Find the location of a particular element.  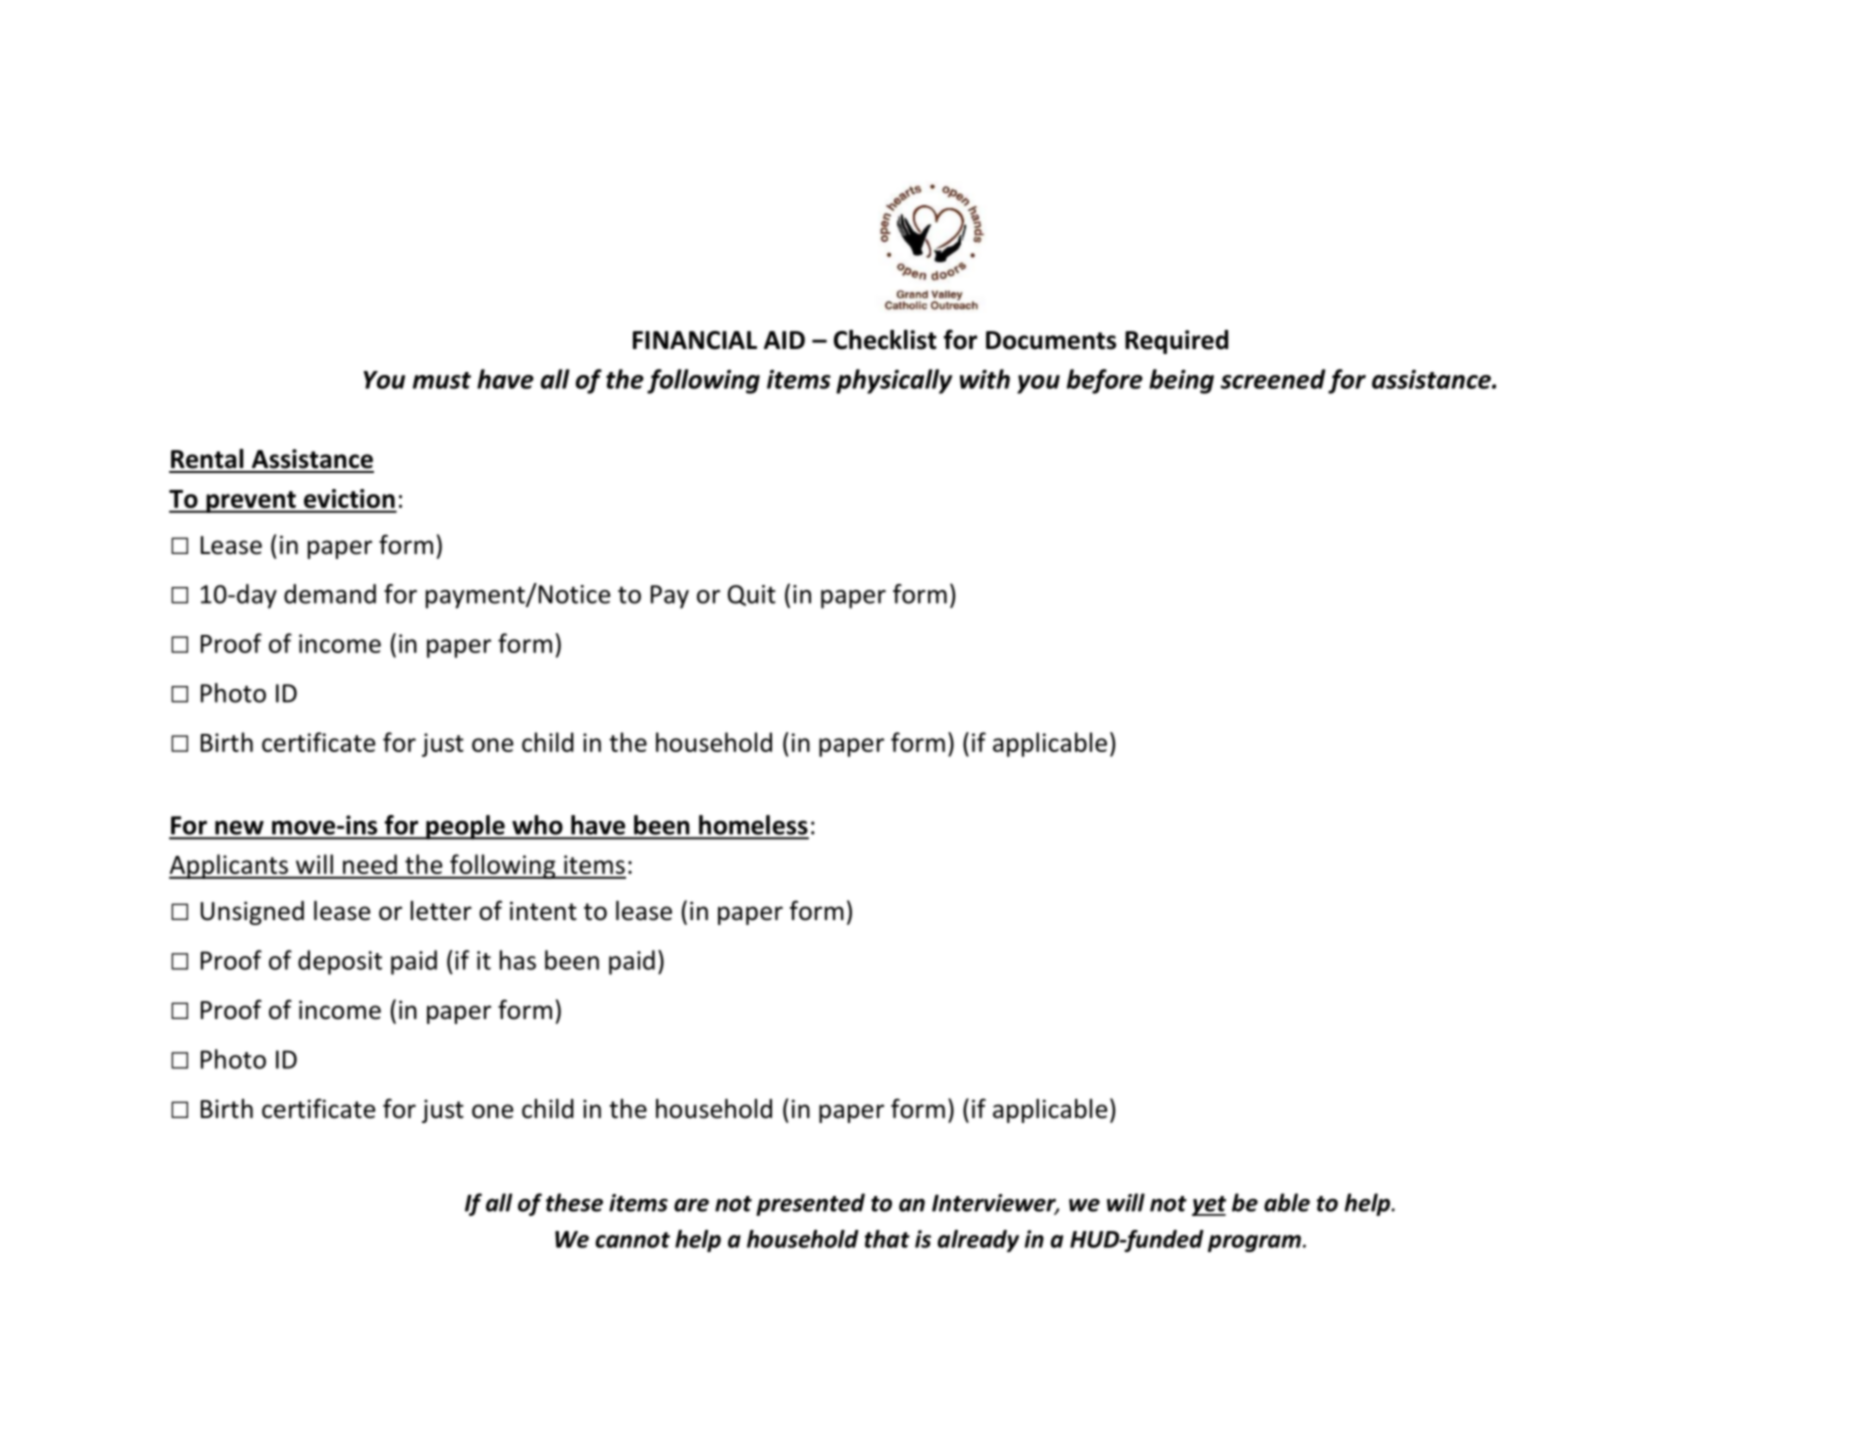

program is located at coordinates (1254, 1243).
